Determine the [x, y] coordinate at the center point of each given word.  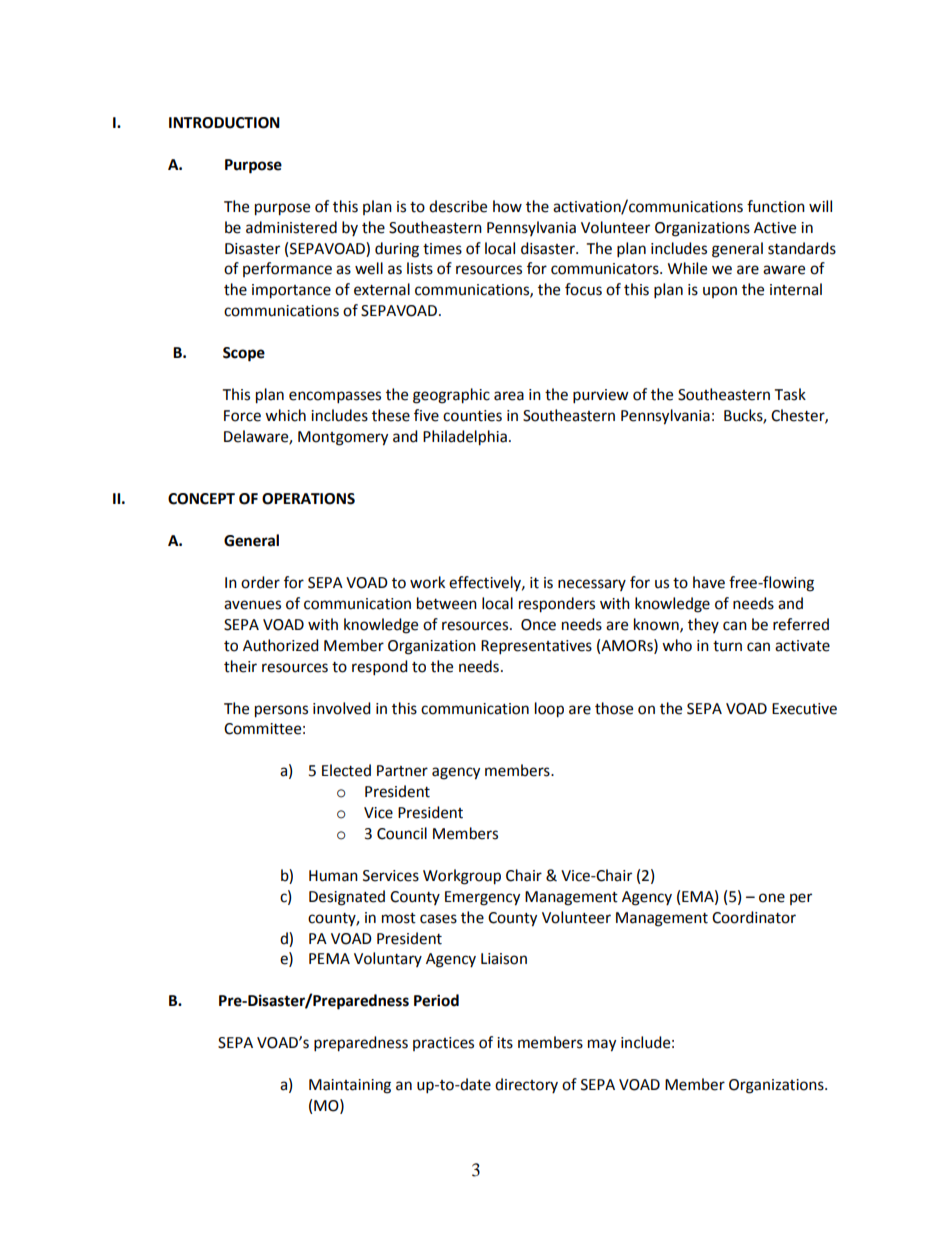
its [505, 1043]
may [602, 1045]
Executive [804, 709]
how [507, 206]
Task [790, 394]
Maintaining [350, 1086]
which [285, 415]
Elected [346, 770]
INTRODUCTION [224, 123]
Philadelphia [465, 438]
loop [549, 710]
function [776, 206]
